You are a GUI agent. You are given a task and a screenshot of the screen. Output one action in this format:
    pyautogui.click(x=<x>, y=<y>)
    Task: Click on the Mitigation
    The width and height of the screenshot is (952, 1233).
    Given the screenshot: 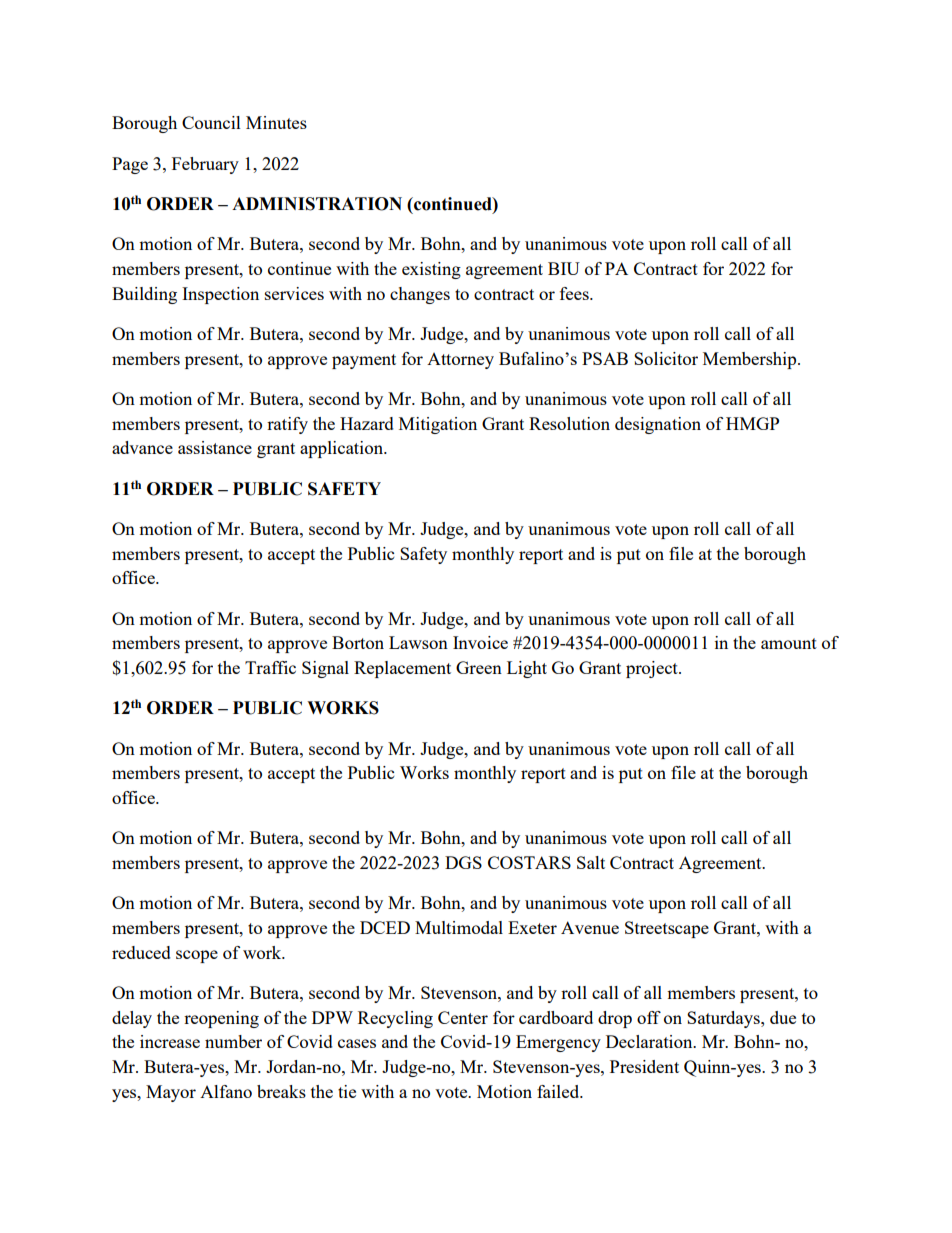 What is the action you would take?
    pyautogui.click(x=438, y=425)
